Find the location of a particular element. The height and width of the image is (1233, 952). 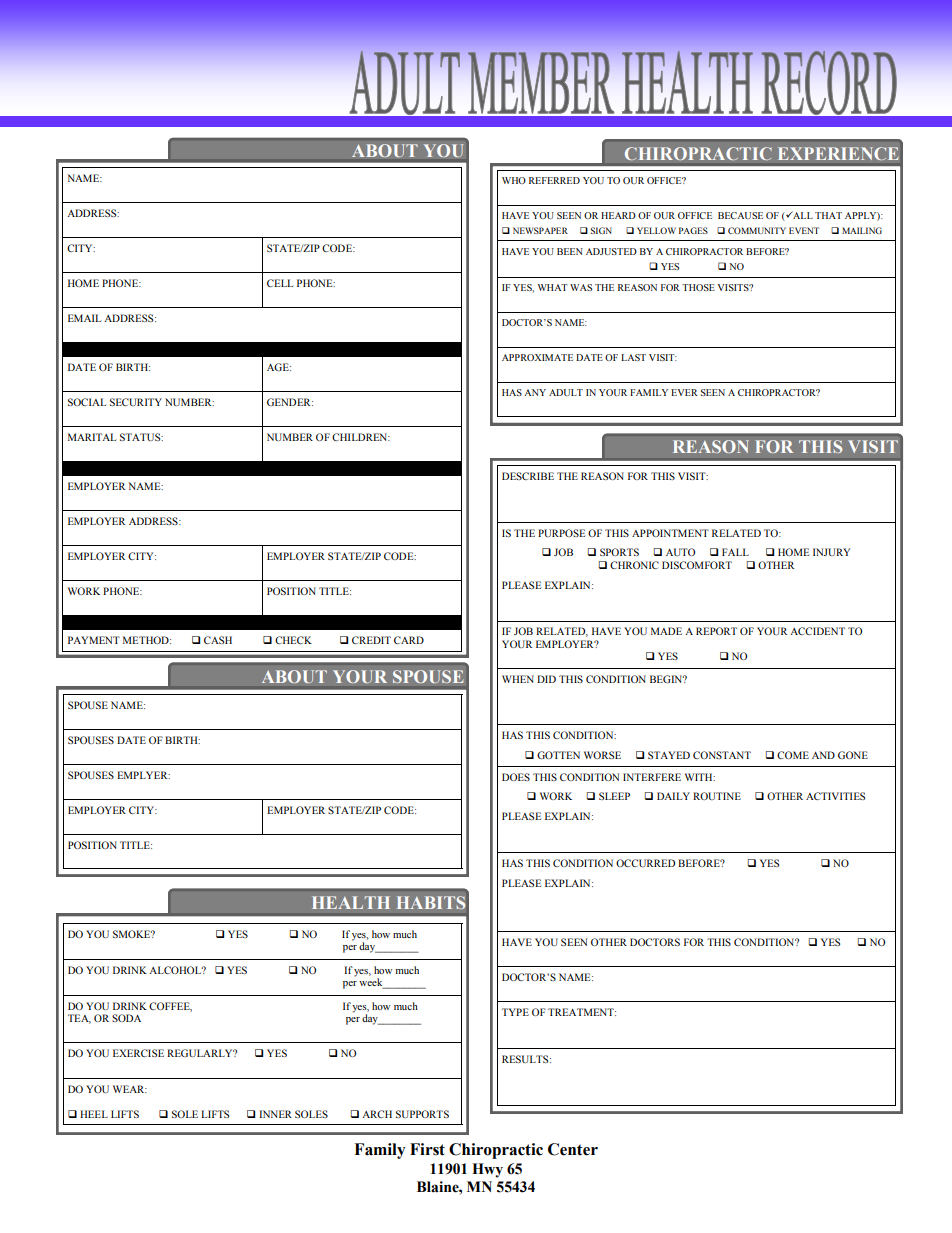

CELL is located at coordinates (280, 283).
